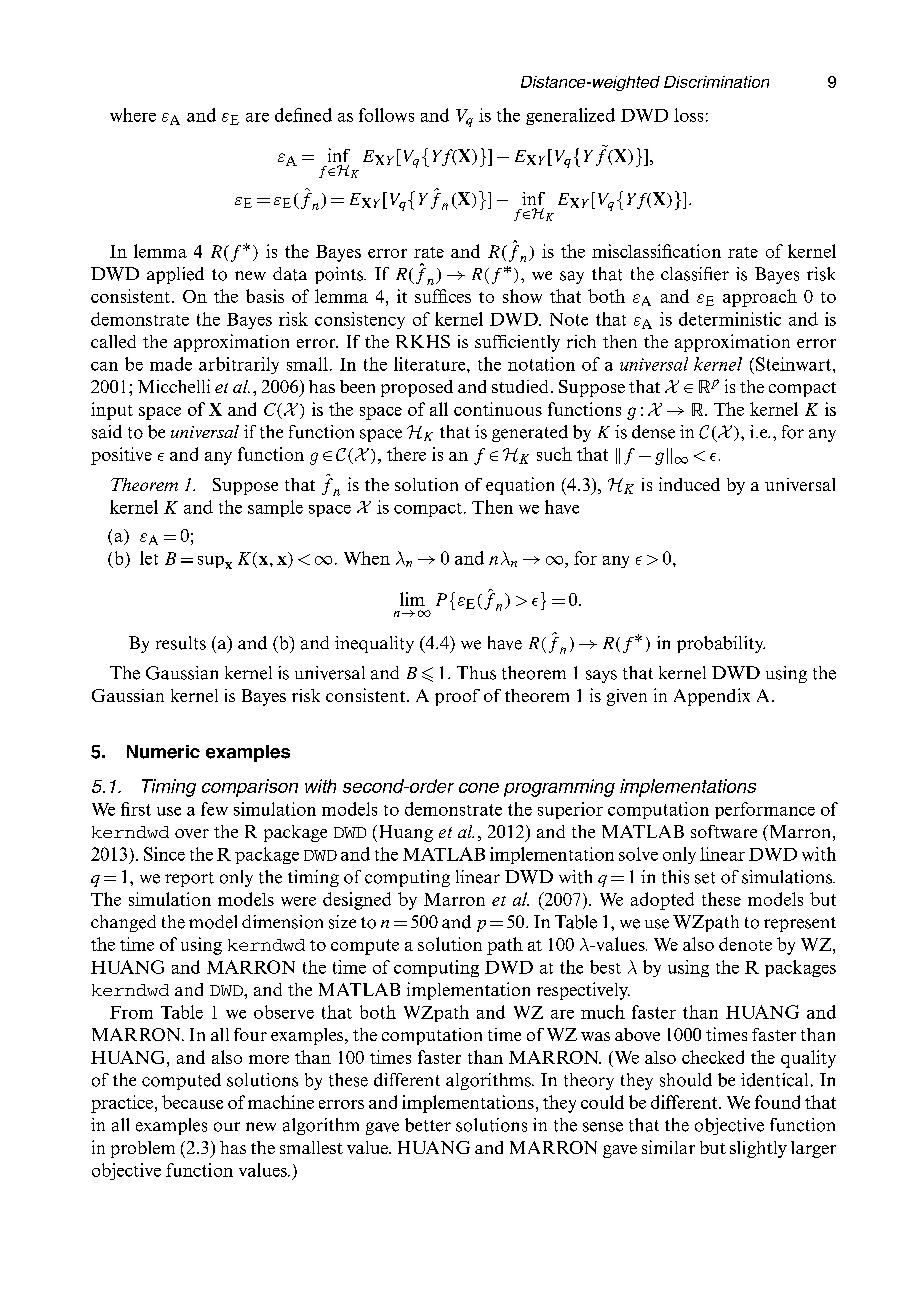 This page has width=914, height=1316. I want to click on Thus, so click(476, 673).
